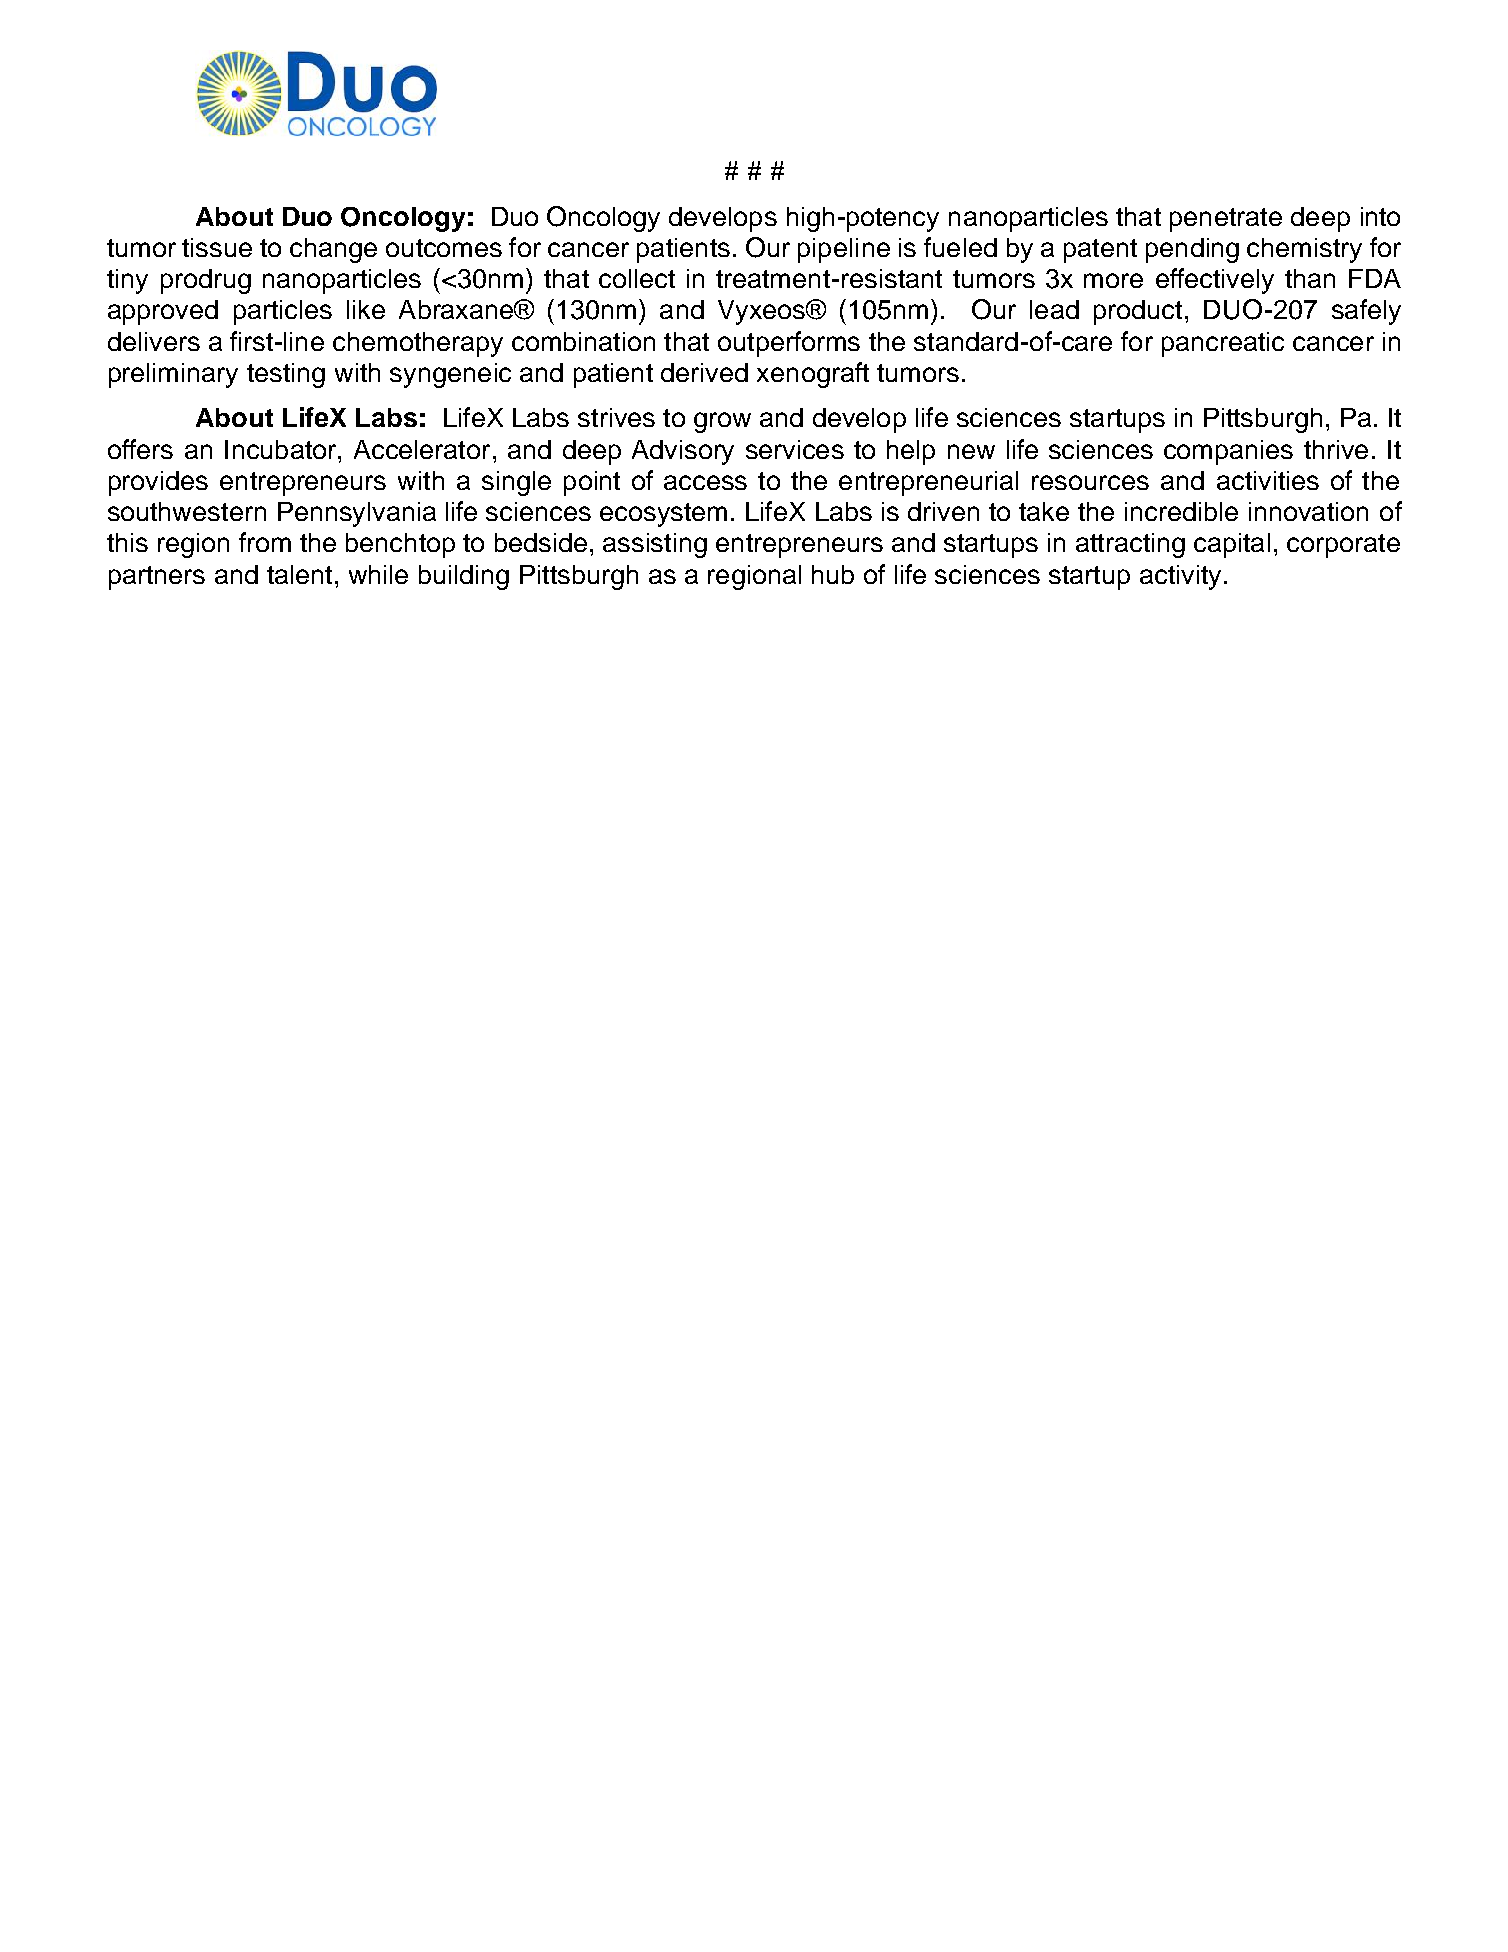  What do you see at coordinates (1215, 281) in the image?
I see `effectively` at bounding box center [1215, 281].
